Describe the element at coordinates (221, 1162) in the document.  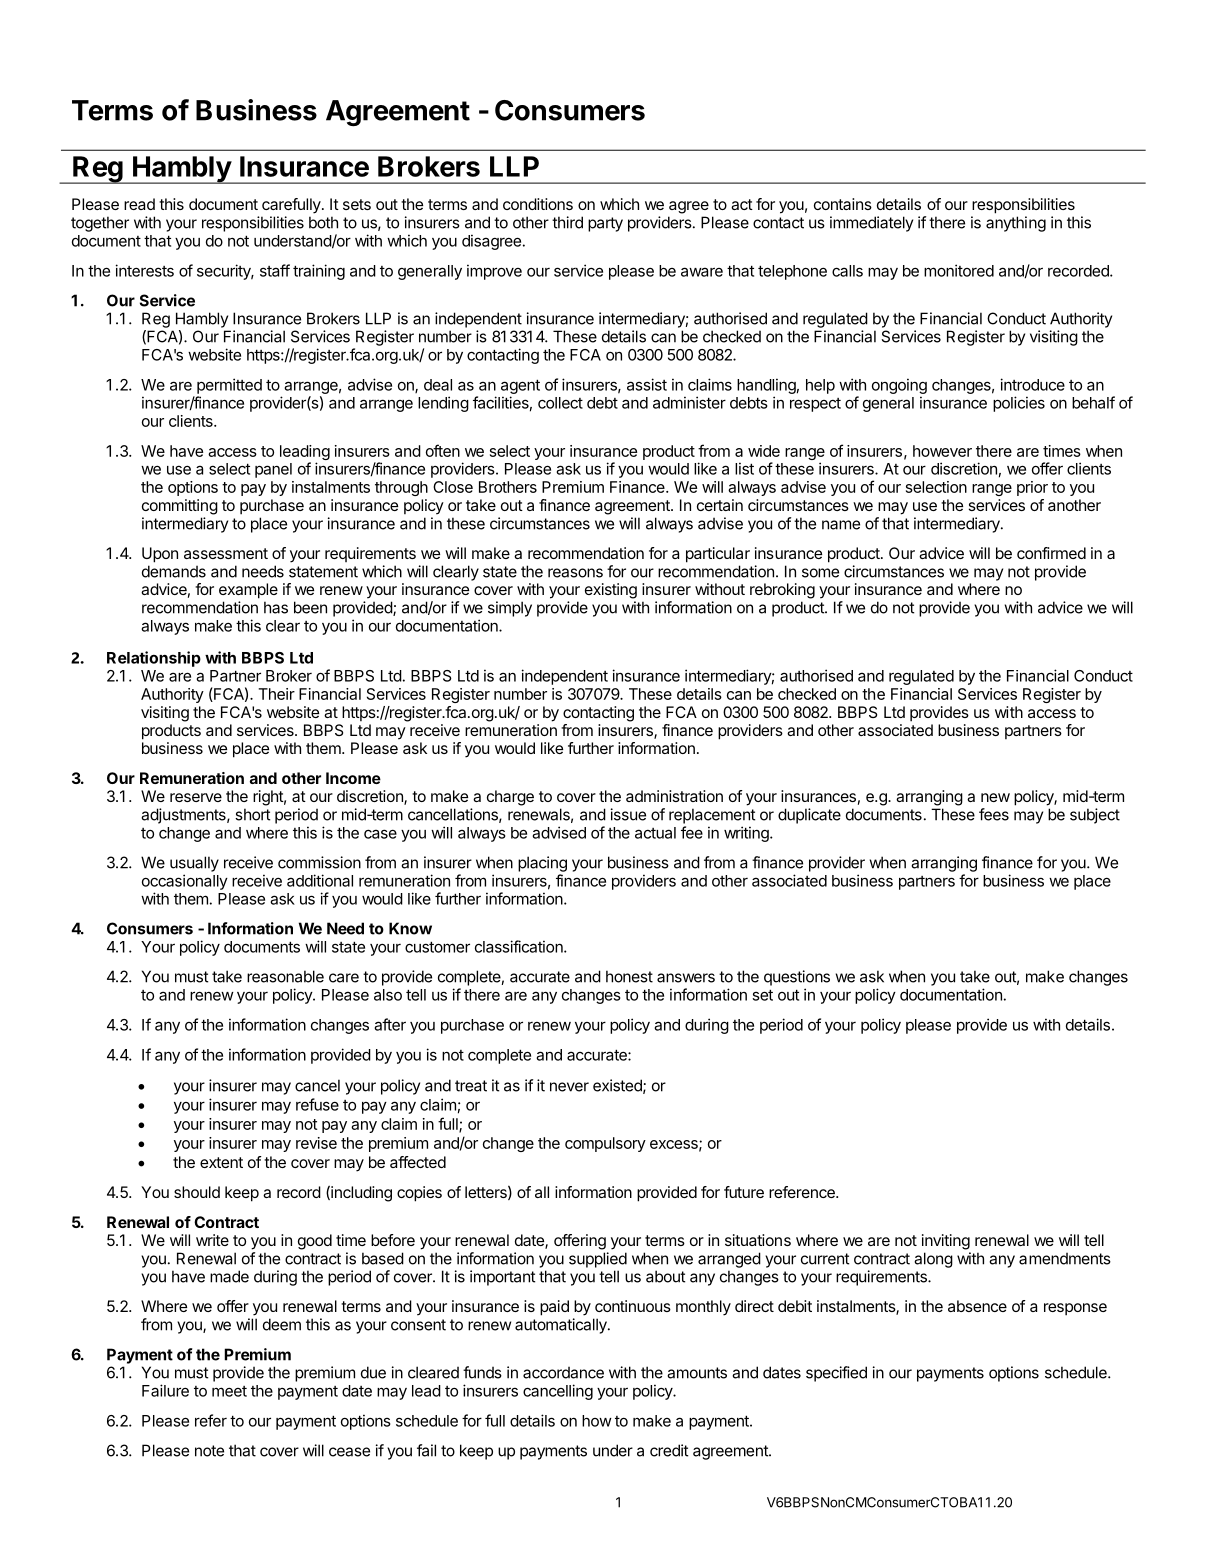
I see `extent` at that location.
